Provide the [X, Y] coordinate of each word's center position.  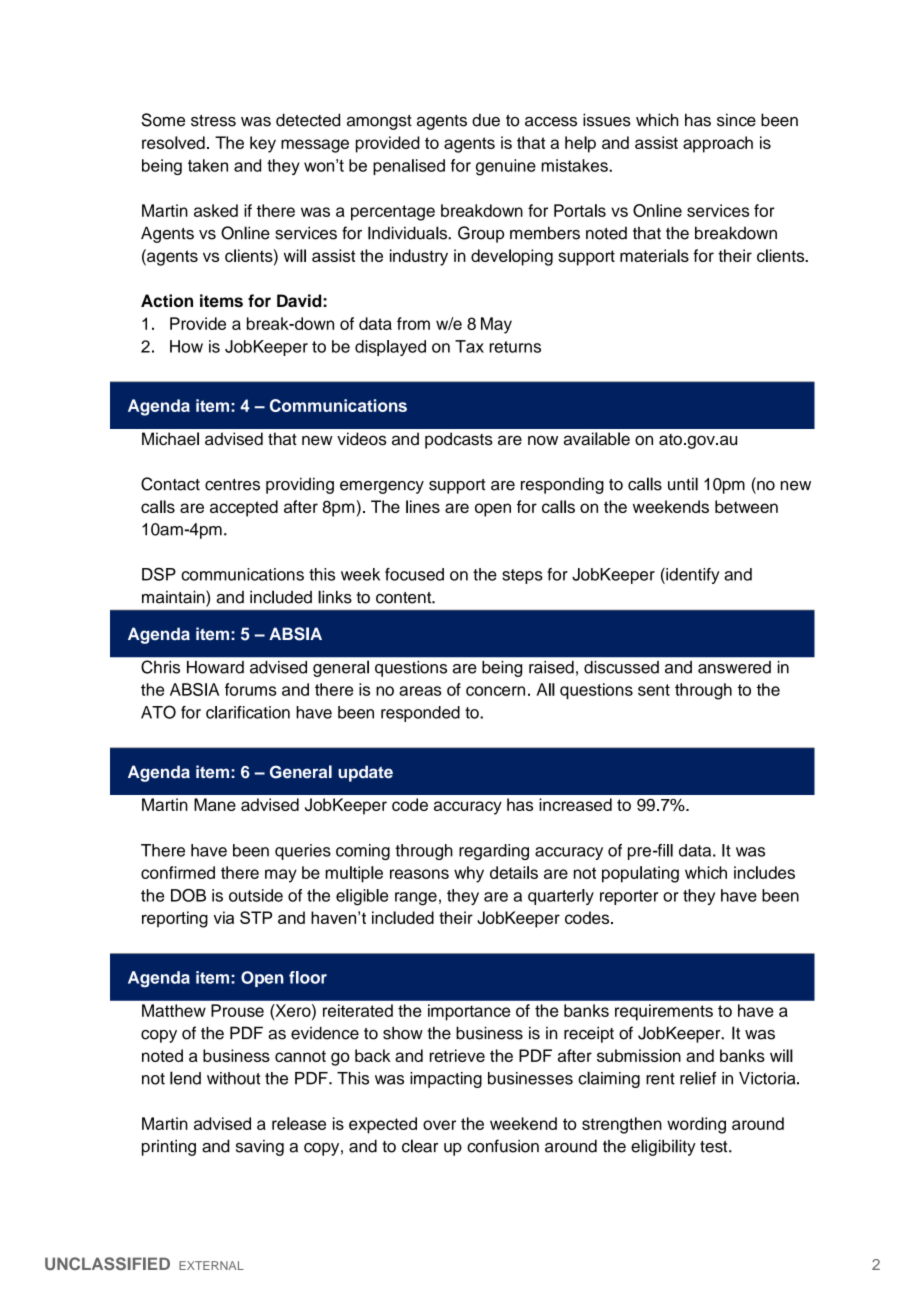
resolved [173, 142]
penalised [409, 167]
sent [654, 690]
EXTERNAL [211, 1265]
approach [718, 144]
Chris [160, 667]
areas [420, 691]
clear [420, 1146]
